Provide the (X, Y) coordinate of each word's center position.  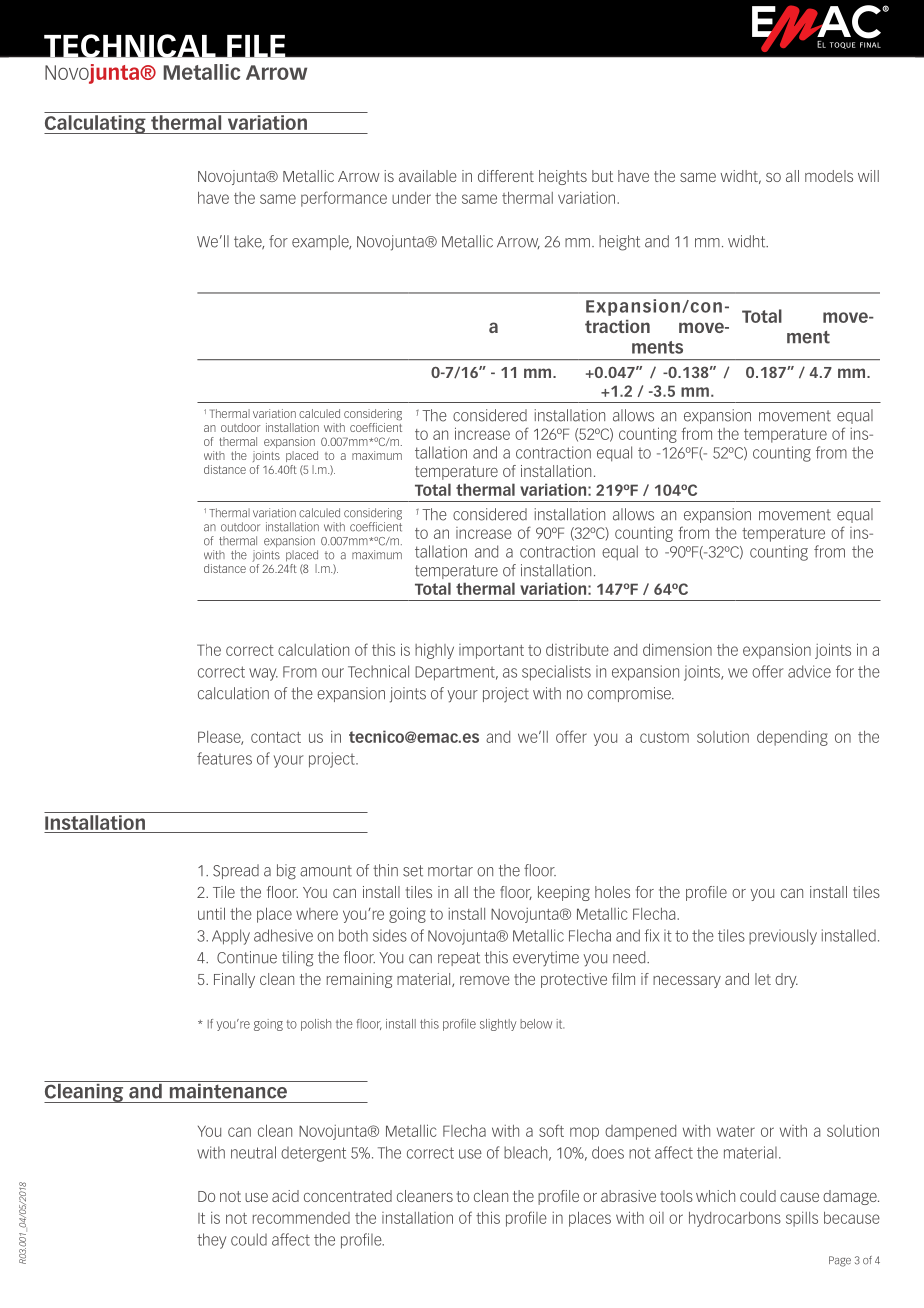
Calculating (96, 124)
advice (809, 671)
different (506, 176)
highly (434, 651)
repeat (459, 959)
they (211, 1241)
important (491, 651)
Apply (231, 937)
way (263, 674)
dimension (677, 649)
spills (802, 1219)
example (321, 242)
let (763, 979)
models (829, 176)
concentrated (348, 1196)
